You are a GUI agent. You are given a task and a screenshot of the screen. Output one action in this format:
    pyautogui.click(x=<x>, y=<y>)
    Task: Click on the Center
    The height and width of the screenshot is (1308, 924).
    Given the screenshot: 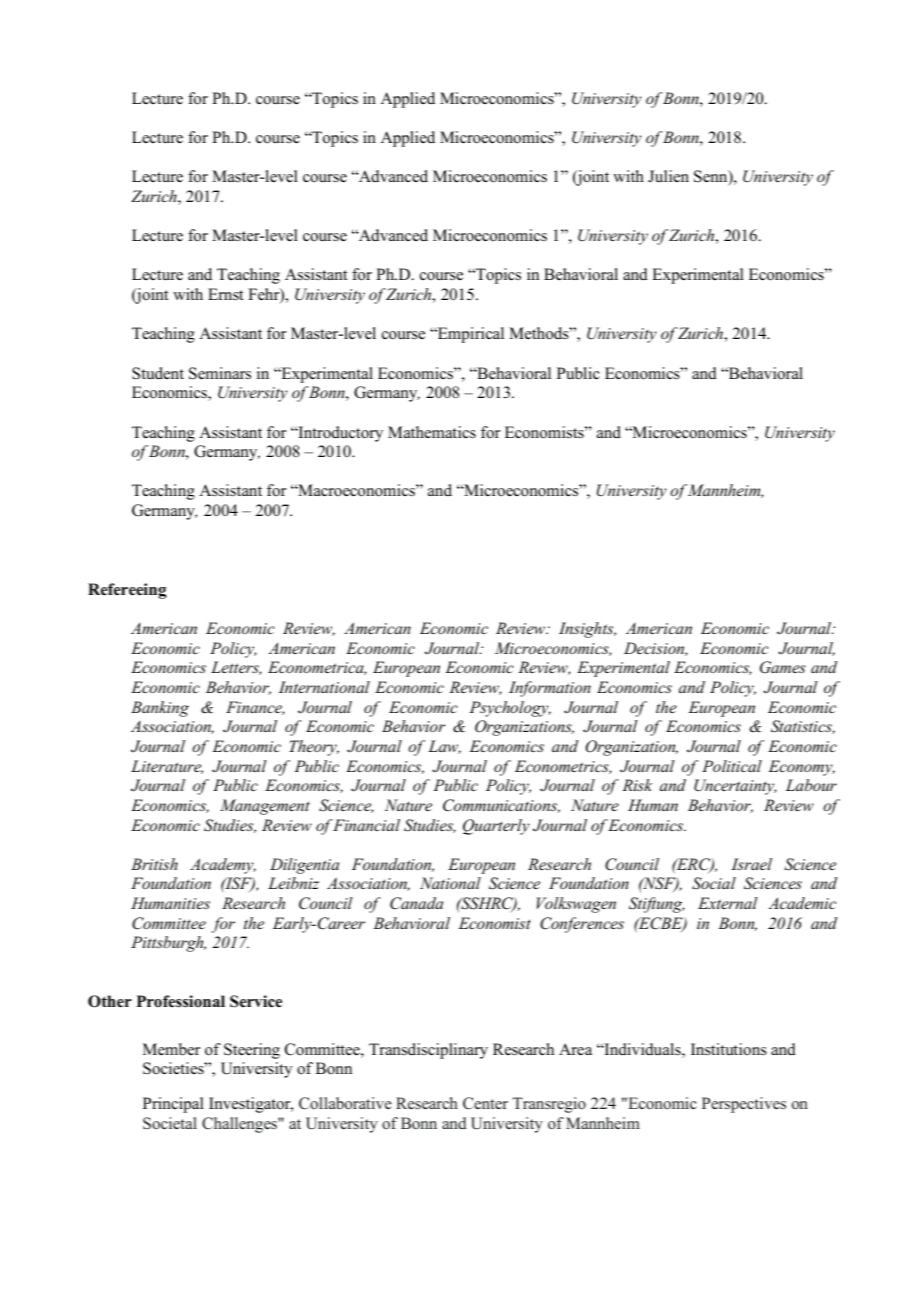 What is the action you would take?
    pyautogui.click(x=485, y=1103)
